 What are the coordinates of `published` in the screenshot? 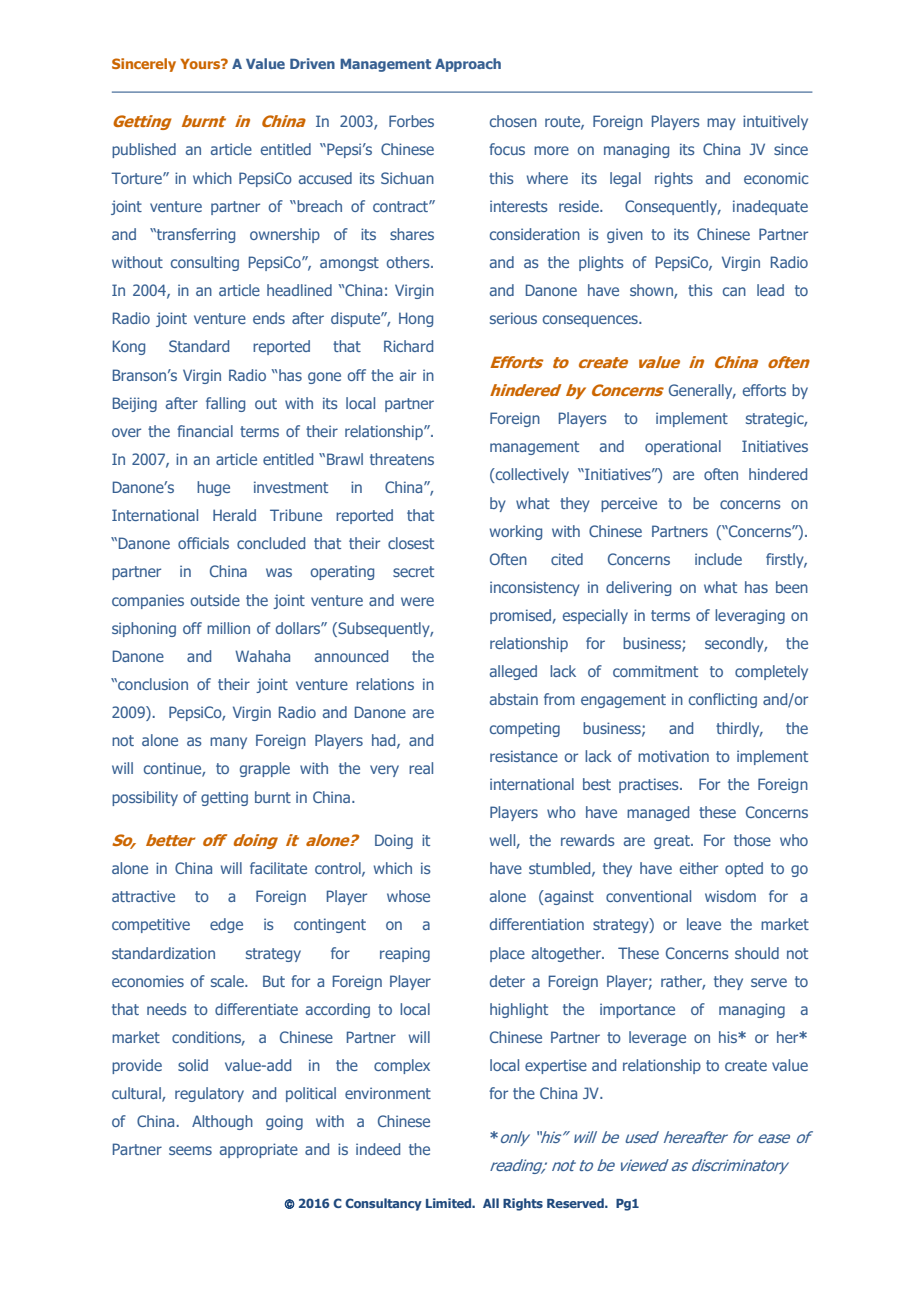 It's located at (144, 150).
